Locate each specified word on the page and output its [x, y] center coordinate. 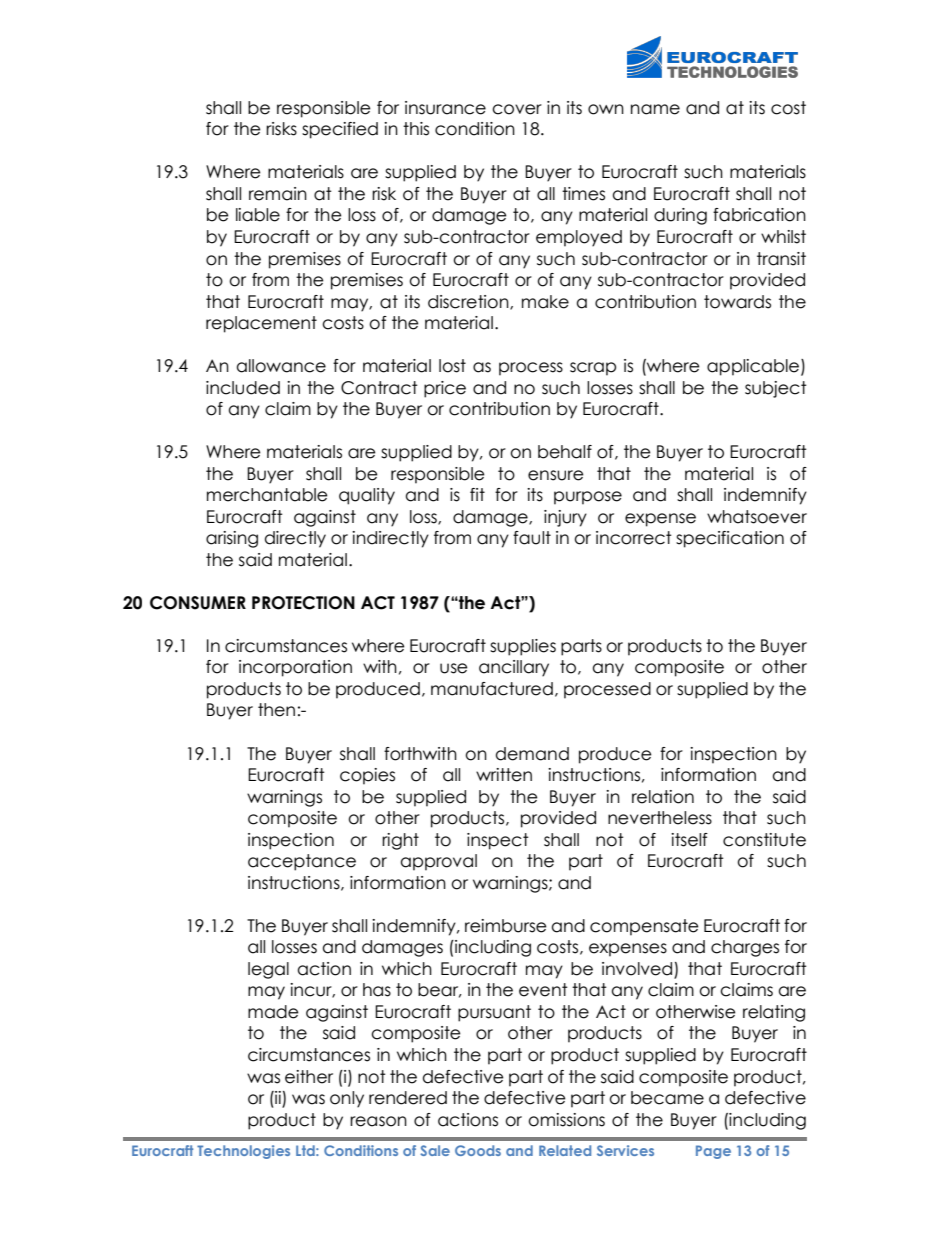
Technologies [243, 1152]
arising [232, 539]
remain [278, 194]
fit [477, 494]
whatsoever [757, 517]
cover [517, 109]
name [655, 109]
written [504, 775]
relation [663, 797]
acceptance [302, 862]
